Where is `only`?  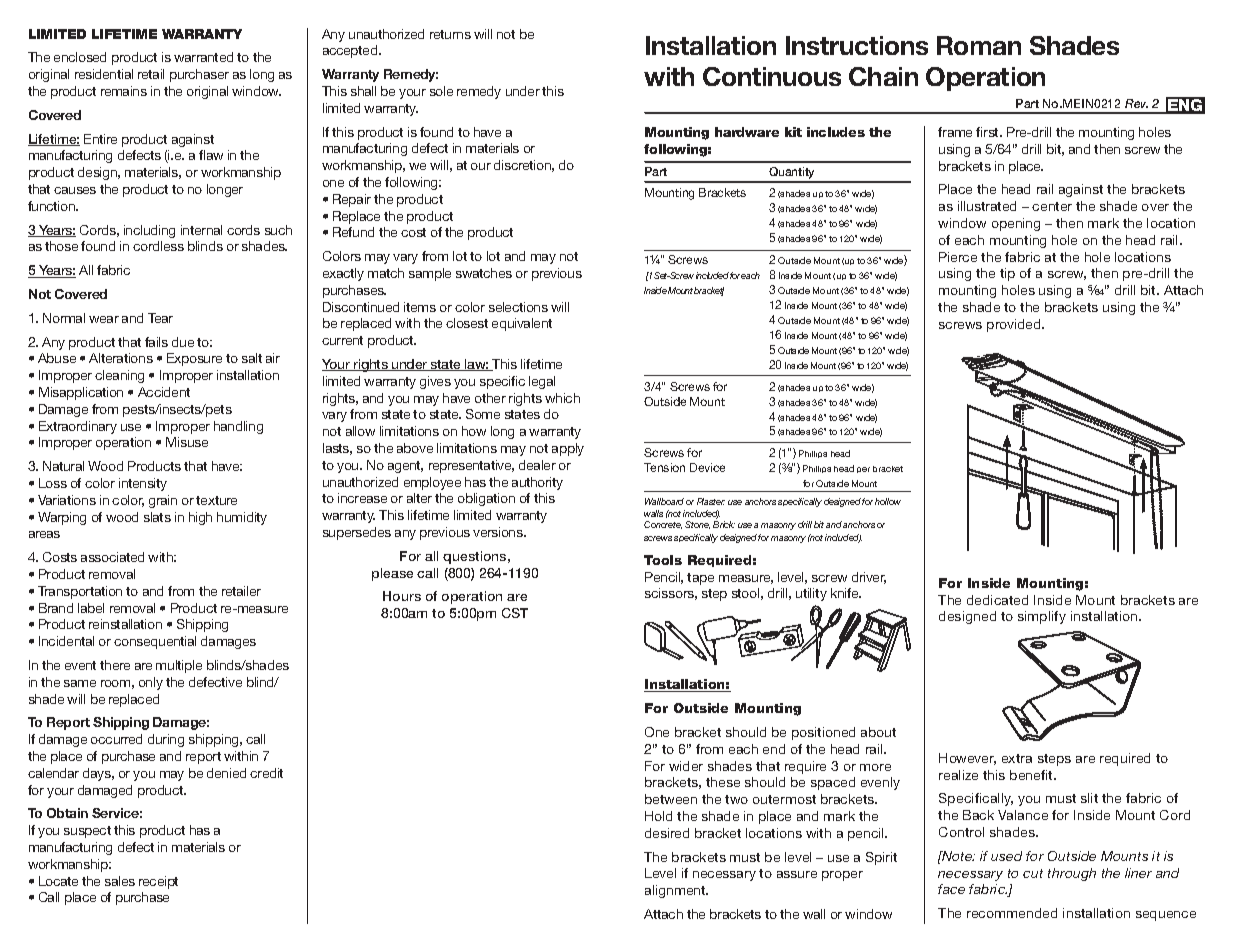
only is located at coordinates (151, 683).
